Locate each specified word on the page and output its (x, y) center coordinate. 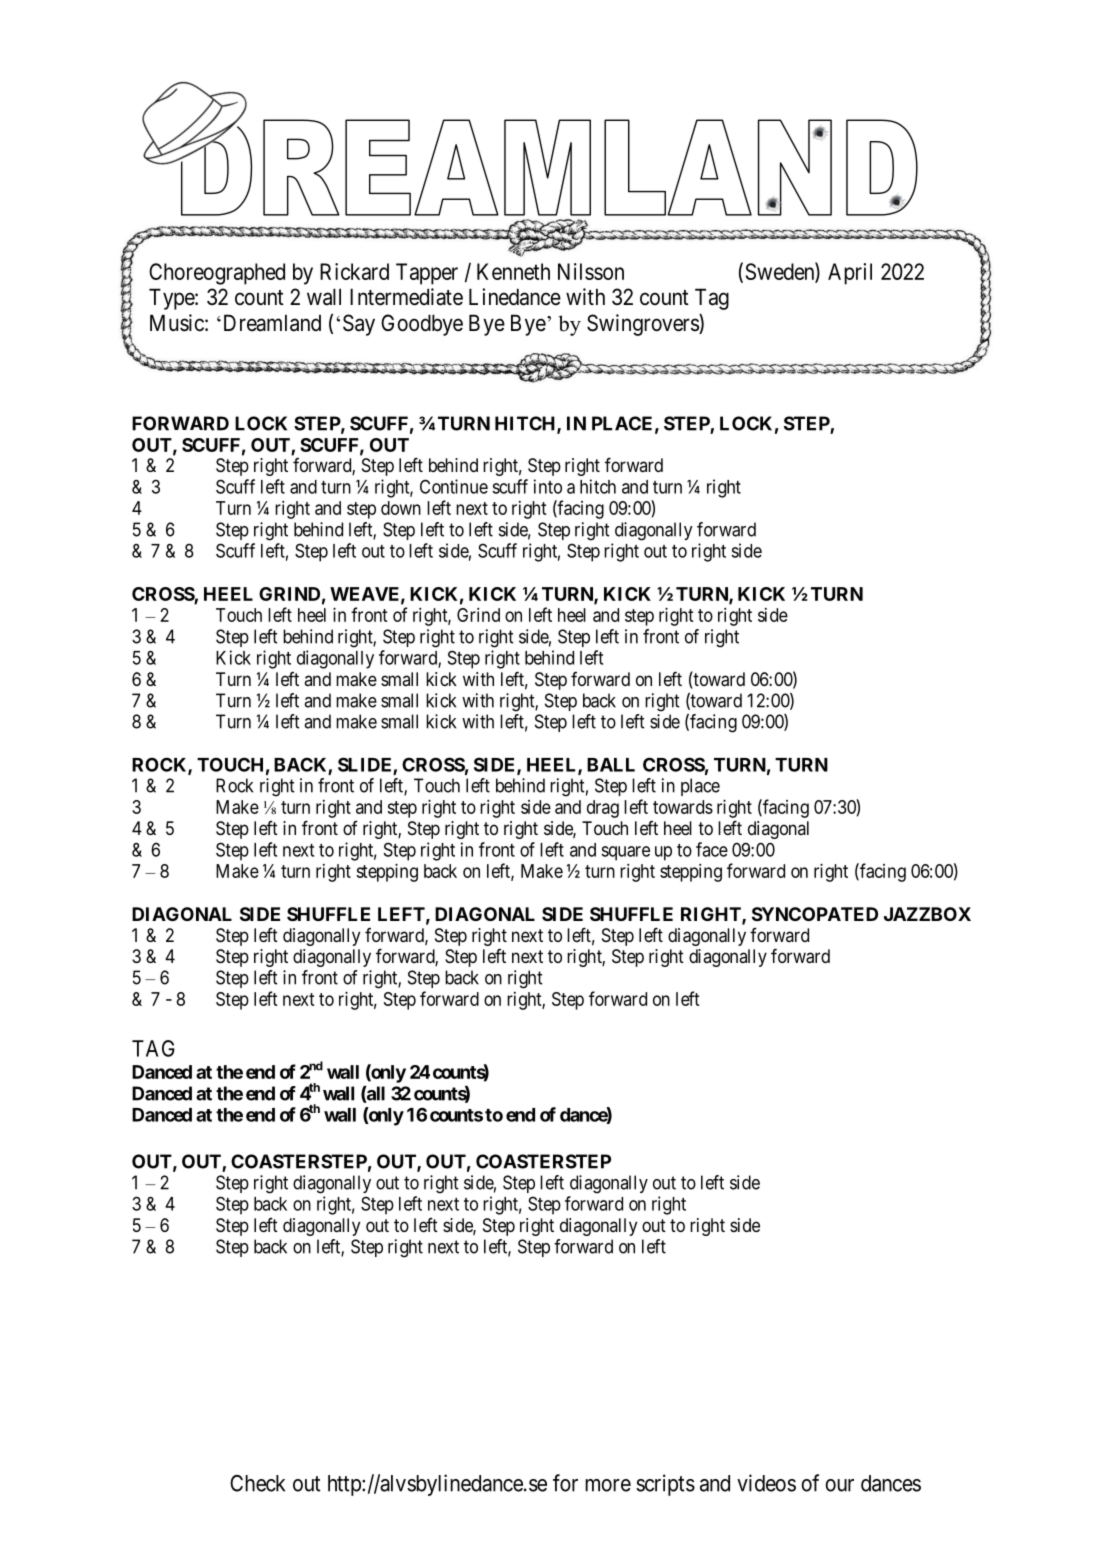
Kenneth (513, 271)
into (548, 486)
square (625, 853)
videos (766, 1483)
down (401, 508)
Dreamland (270, 323)
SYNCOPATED (815, 914)
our (839, 1485)
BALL (611, 765)
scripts (665, 1485)
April (850, 274)
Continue (454, 486)
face (712, 849)
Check (257, 1483)
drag (603, 809)
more (608, 1485)
